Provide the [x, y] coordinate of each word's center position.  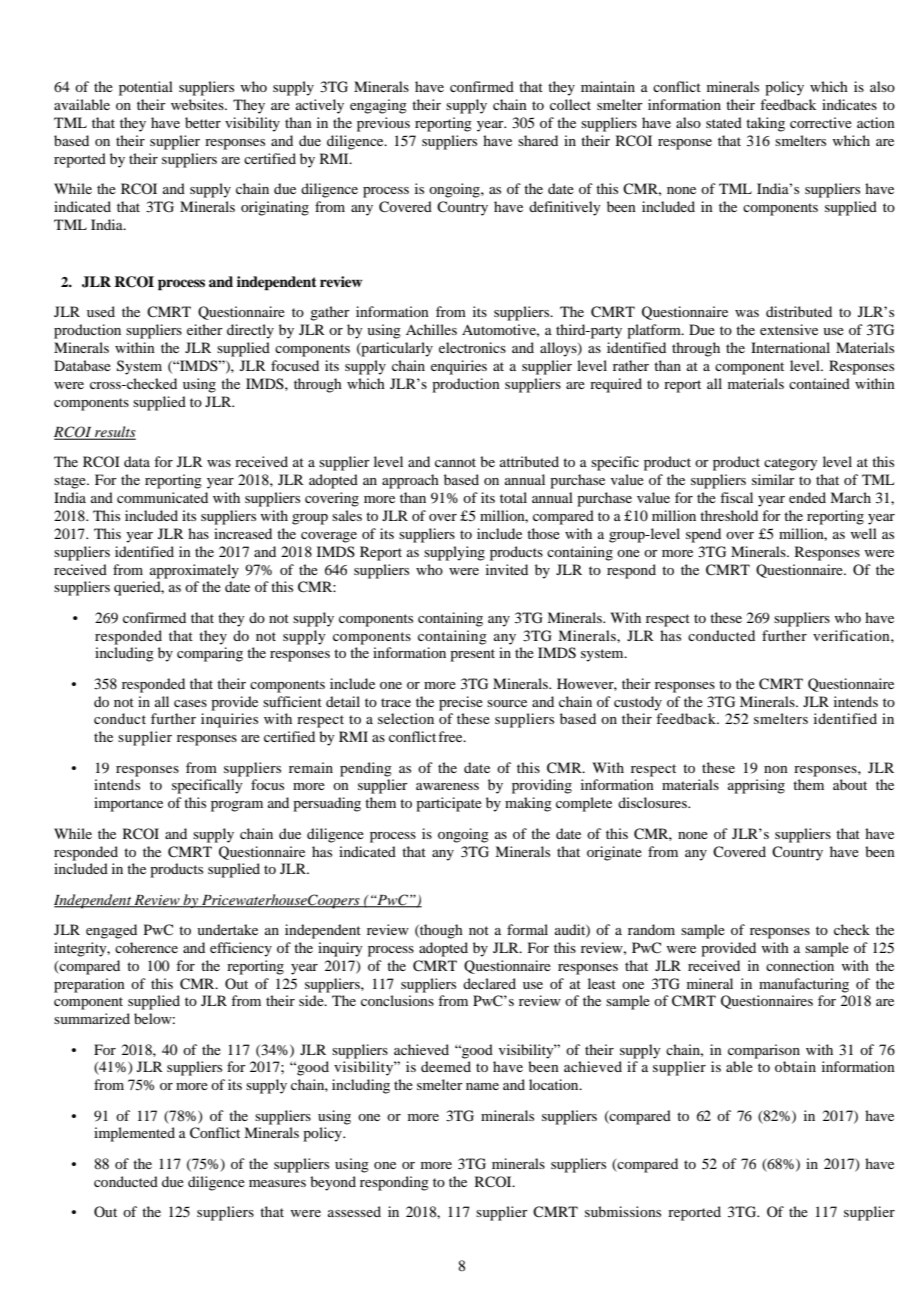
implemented [134, 1134]
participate [449, 804]
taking [765, 124]
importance [128, 804]
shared [538, 140]
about [850, 784]
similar [773, 479]
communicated [162, 497]
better [203, 122]
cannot [455, 462]
